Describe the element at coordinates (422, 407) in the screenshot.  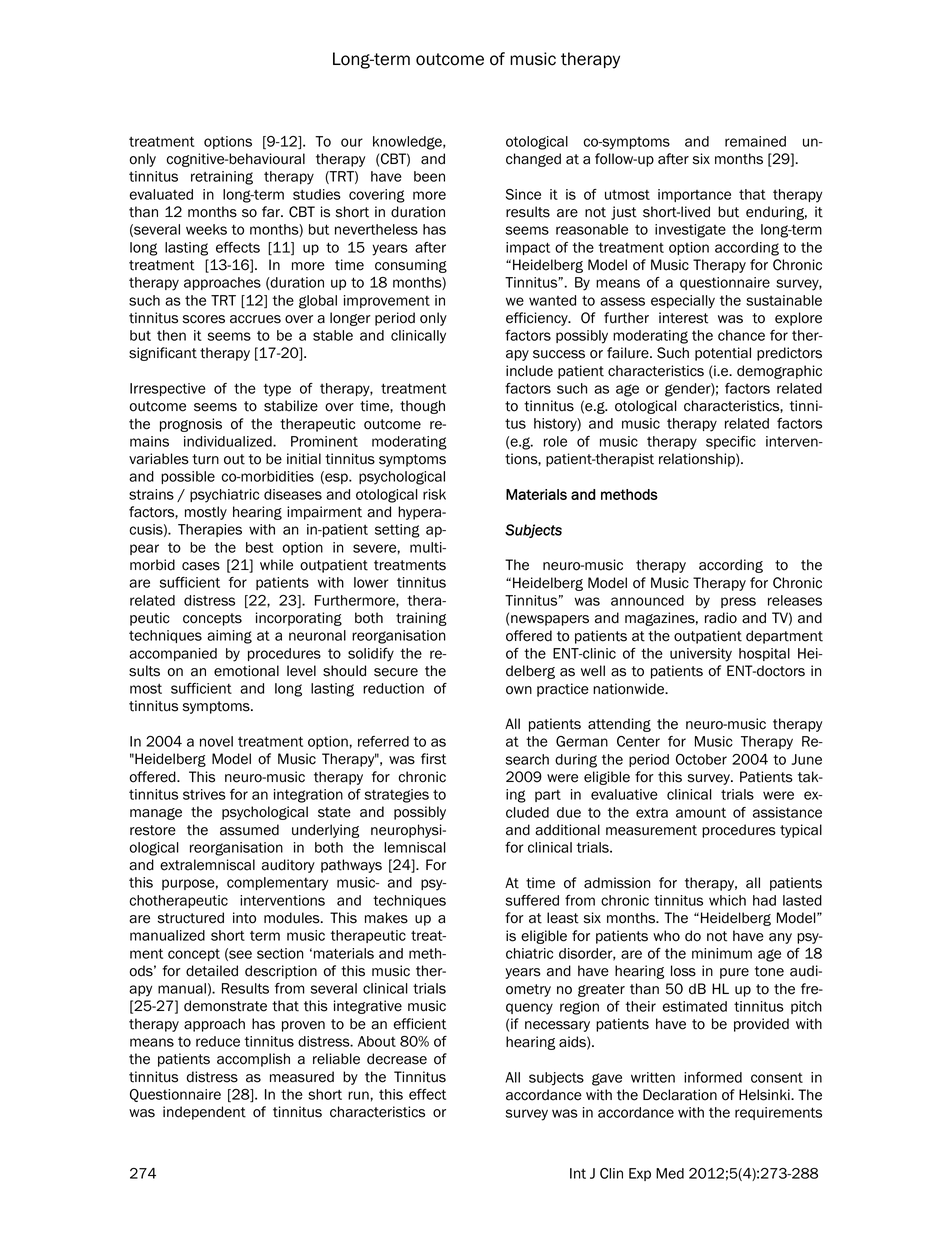
I see `though` at that location.
